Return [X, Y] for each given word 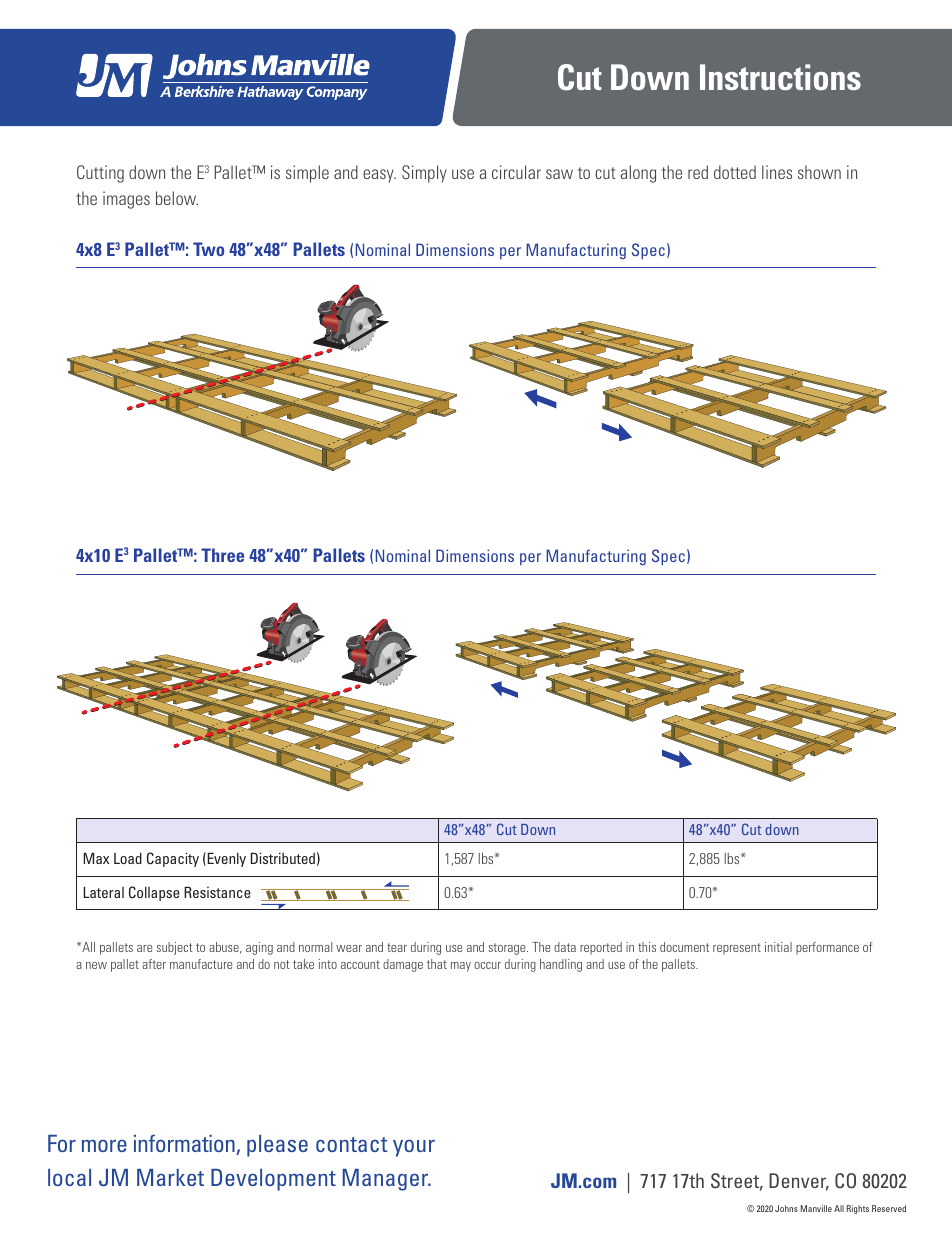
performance [827, 948]
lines [777, 172]
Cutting [100, 174]
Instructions [780, 77]
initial [778, 947]
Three [222, 555]
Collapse [154, 893]
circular [516, 172]
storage [508, 949]
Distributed [283, 858]
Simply [424, 174]
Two [208, 249]
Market [170, 1177]
